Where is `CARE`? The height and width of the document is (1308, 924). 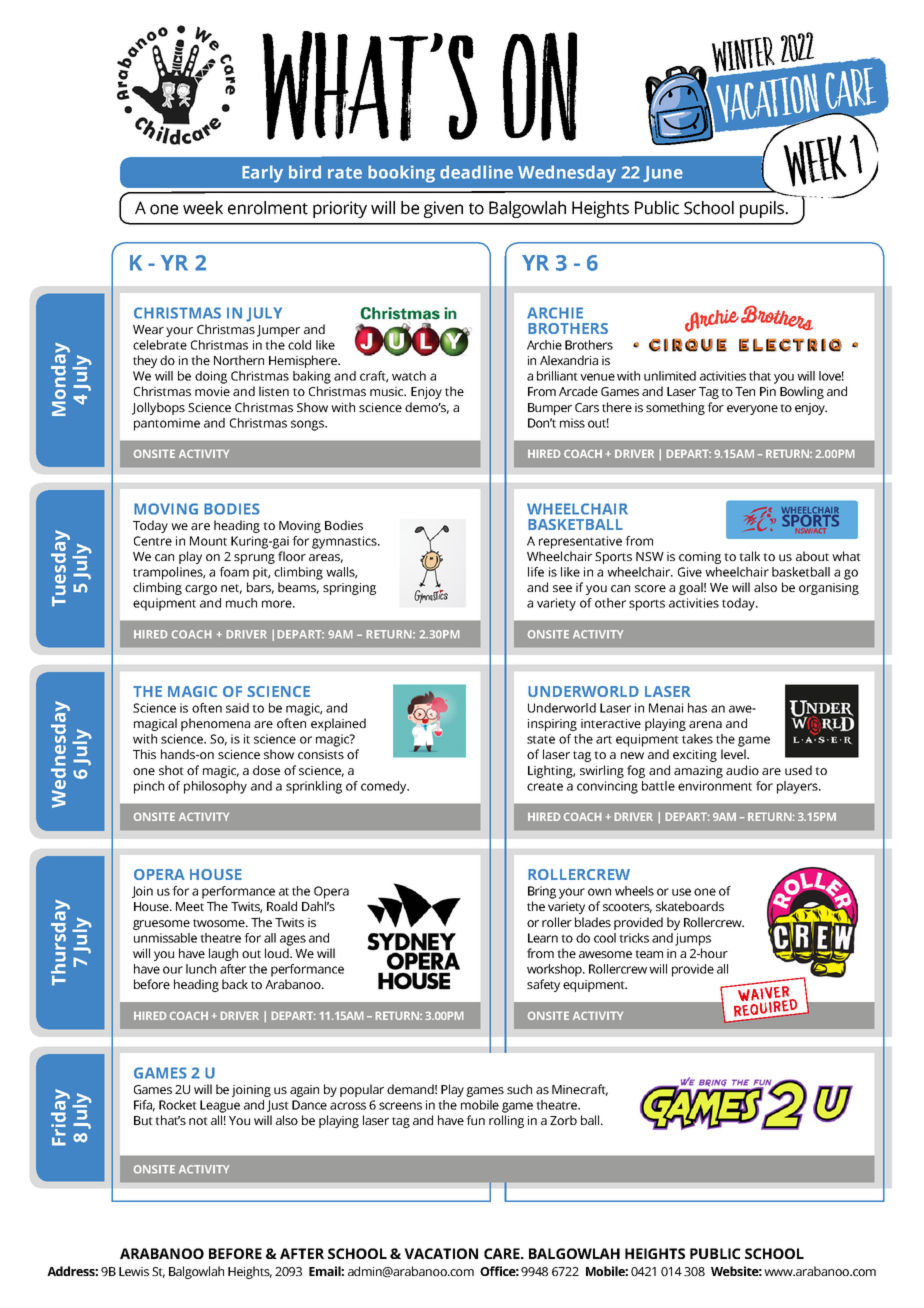
CARE is located at coordinates (503, 1253).
